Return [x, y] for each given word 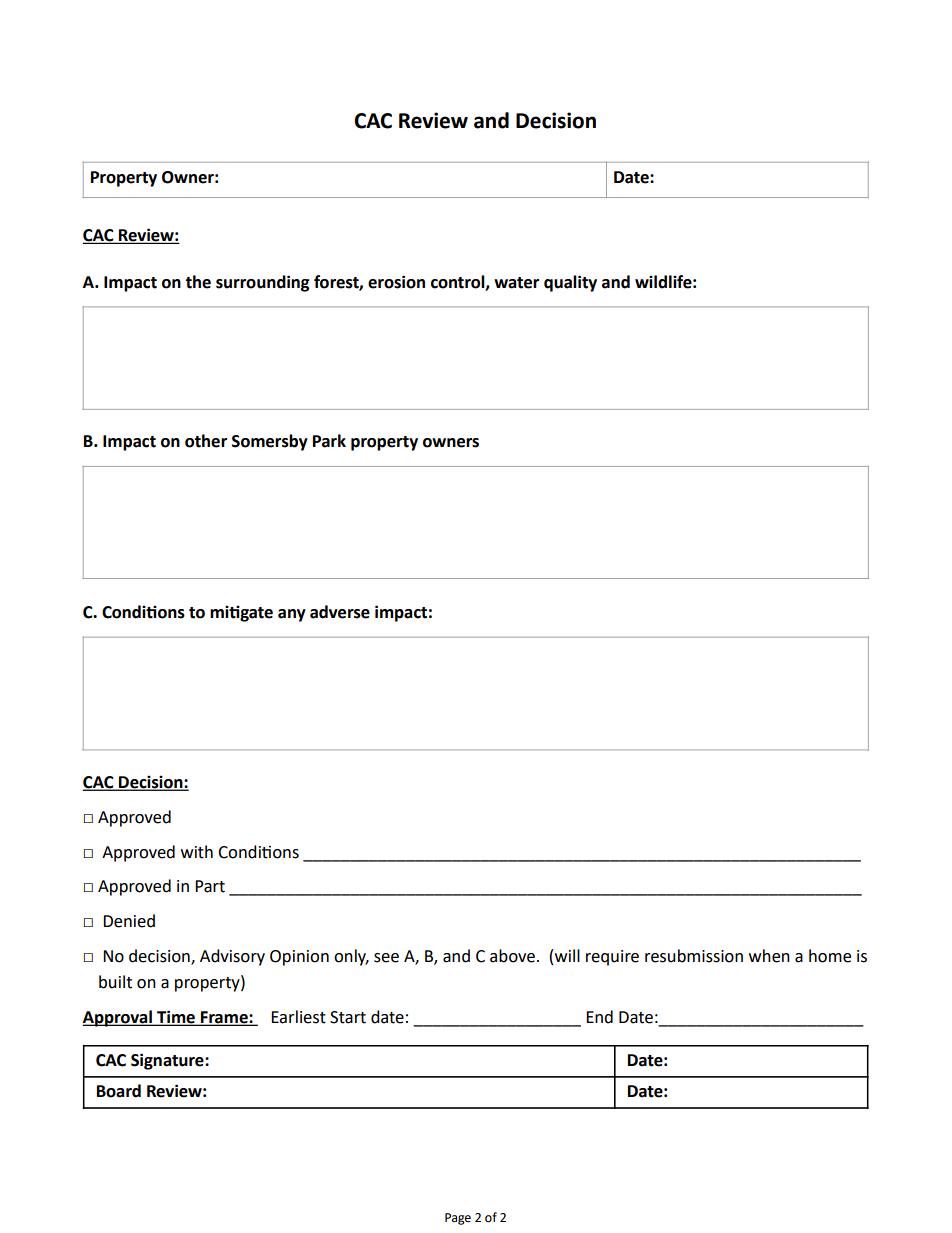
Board [119, 1091]
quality [570, 283]
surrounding [263, 283]
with [197, 852]
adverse [340, 612]
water [516, 283]
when [769, 956]
